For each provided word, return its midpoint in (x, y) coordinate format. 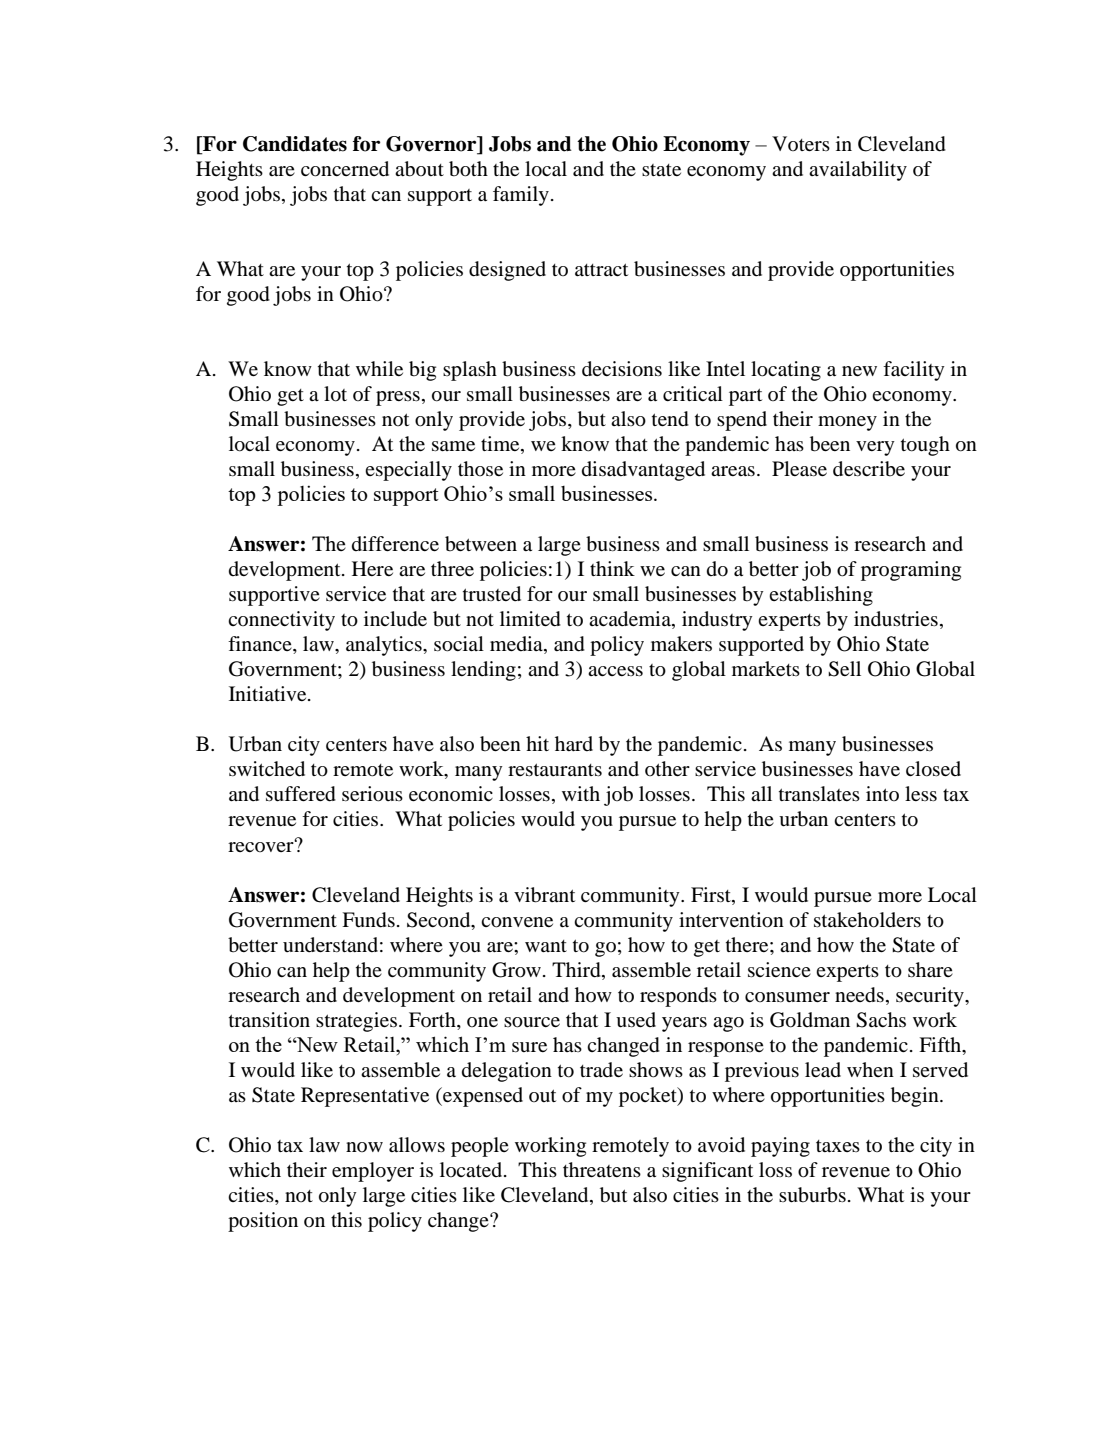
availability (858, 171)
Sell (844, 669)
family (521, 196)
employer (373, 1172)
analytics (385, 646)
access (615, 671)
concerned (345, 169)
